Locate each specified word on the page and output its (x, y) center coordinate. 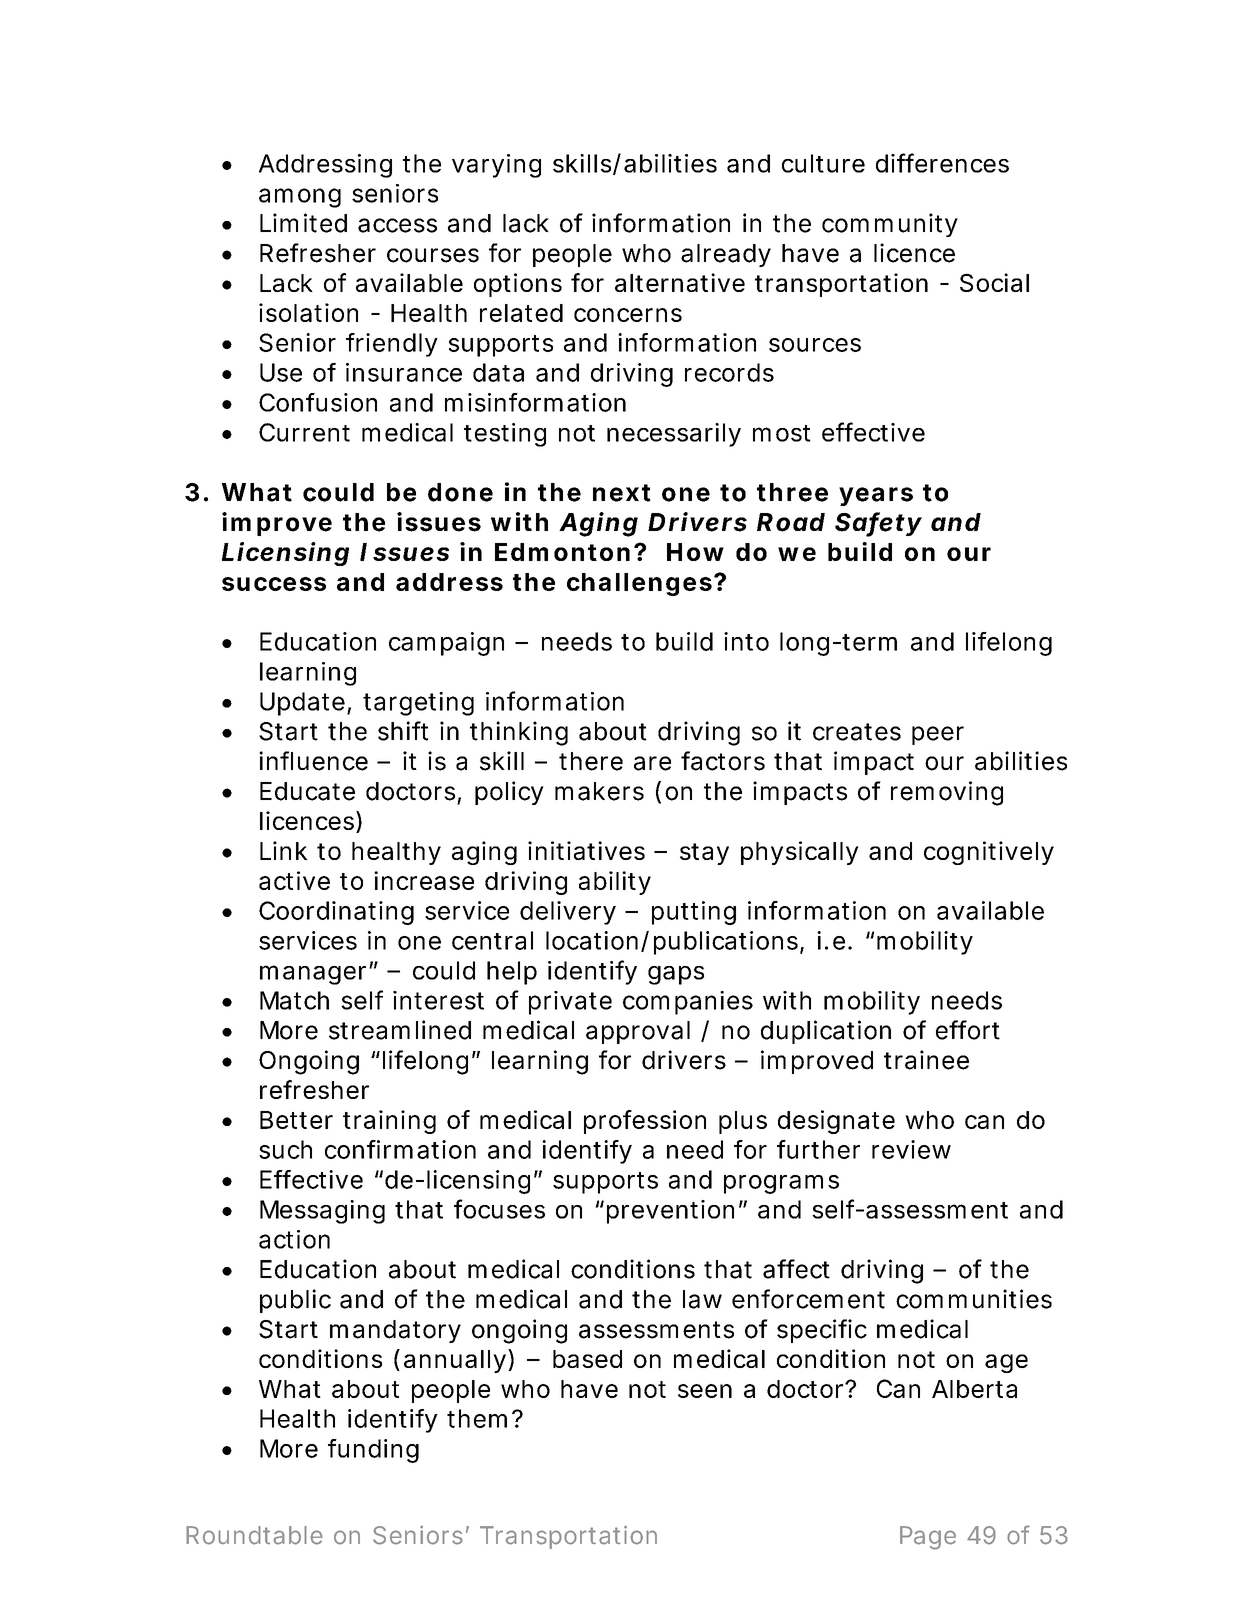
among (300, 198)
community (890, 225)
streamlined (400, 1030)
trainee (926, 1060)
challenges (639, 584)
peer (938, 735)
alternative (680, 282)
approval (638, 1032)
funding (373, 1451)
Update (302, 704)
